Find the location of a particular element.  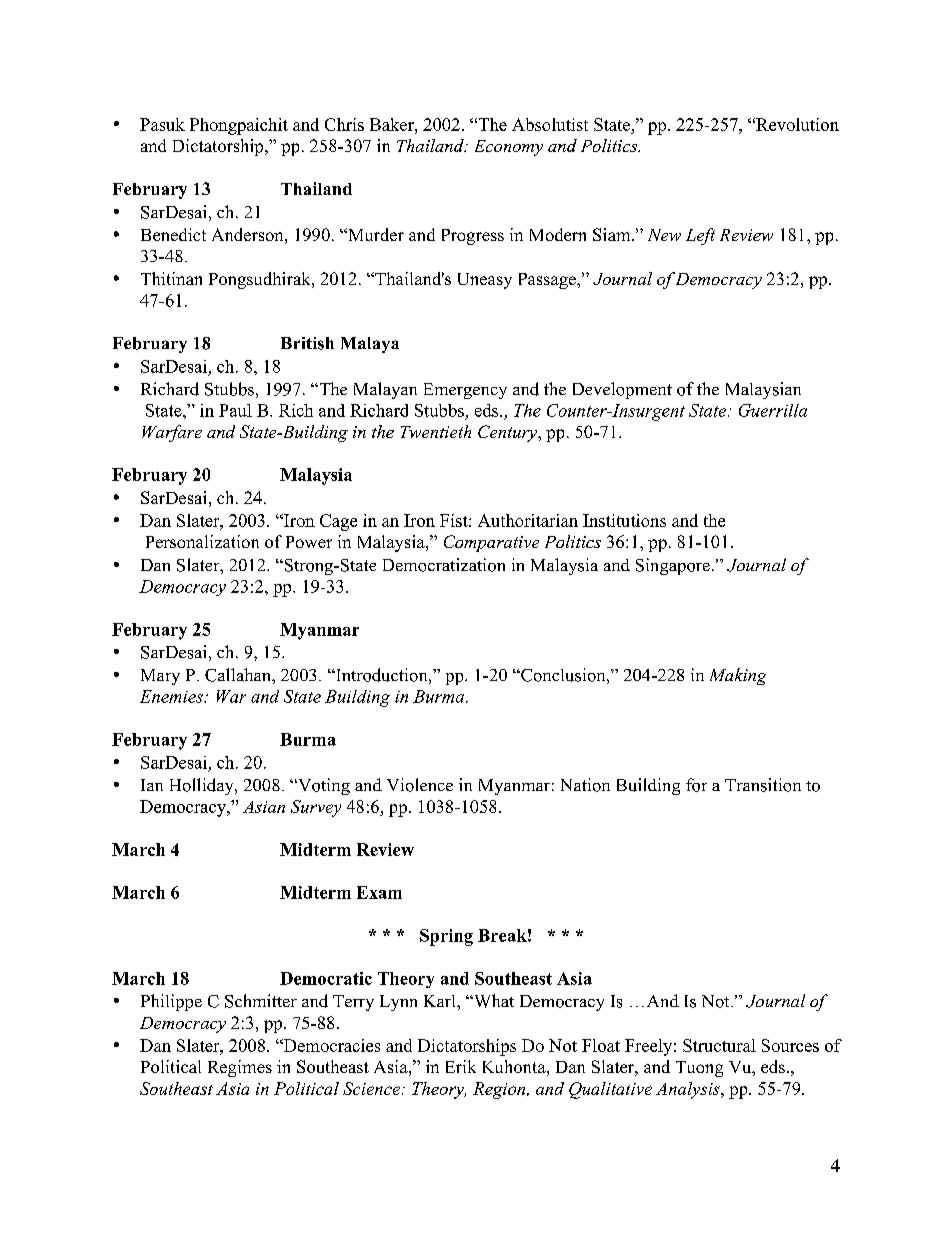

Uneasy is located at coordinates (485, 281).
